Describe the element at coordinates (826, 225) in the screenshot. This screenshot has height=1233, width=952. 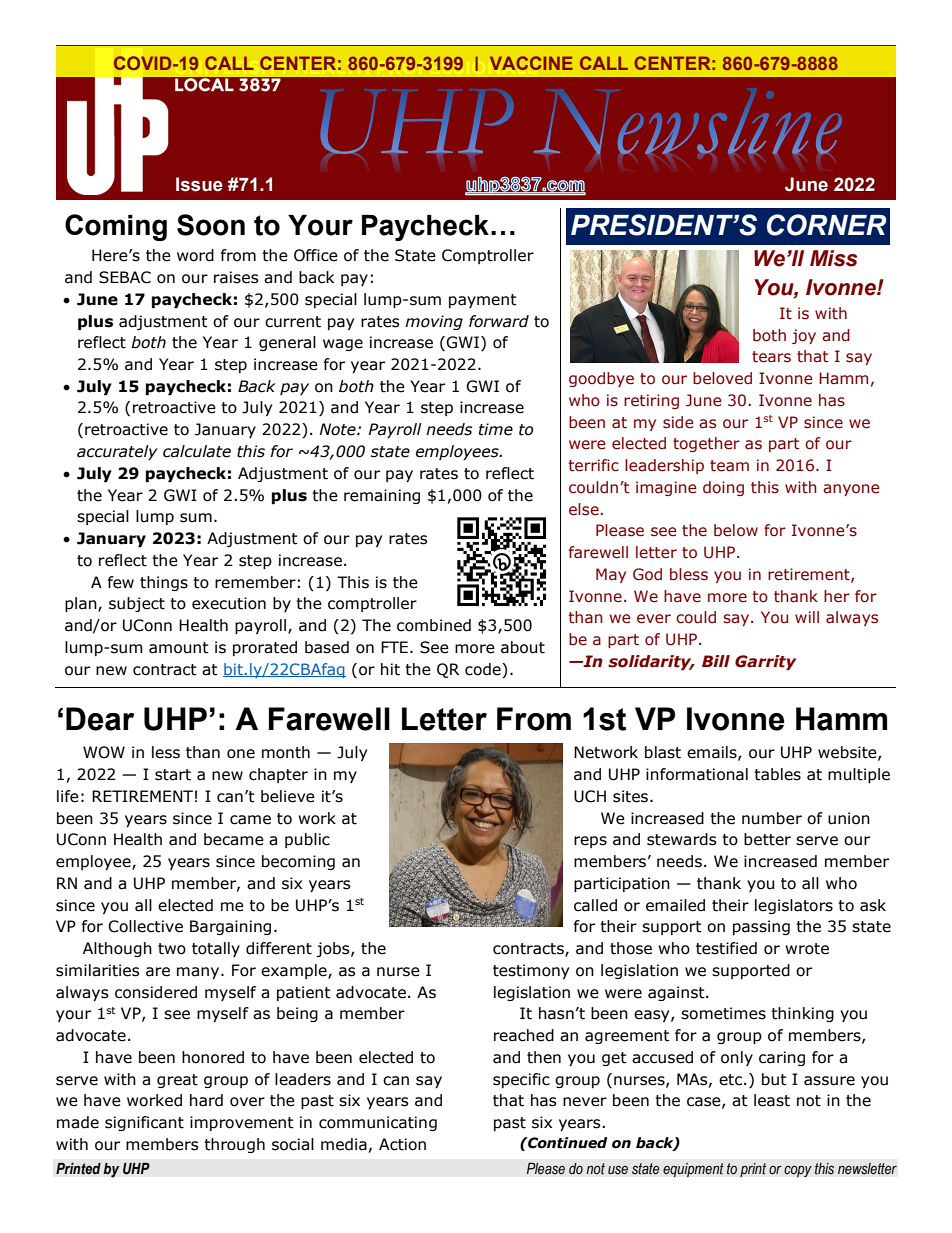
I see `CORNER` at that location.
